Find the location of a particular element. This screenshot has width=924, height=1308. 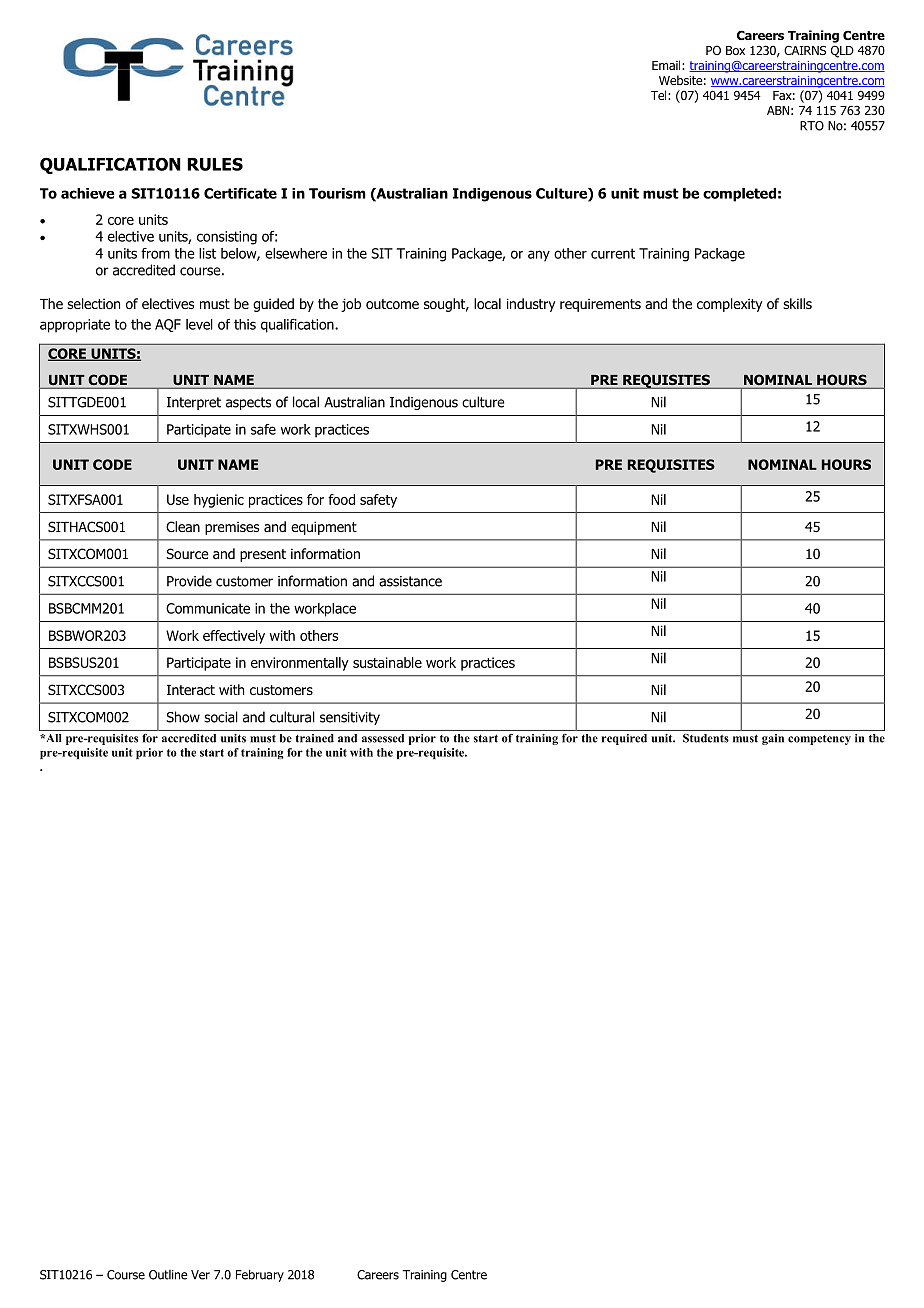

assessed is located at coordinates (383, 738).
